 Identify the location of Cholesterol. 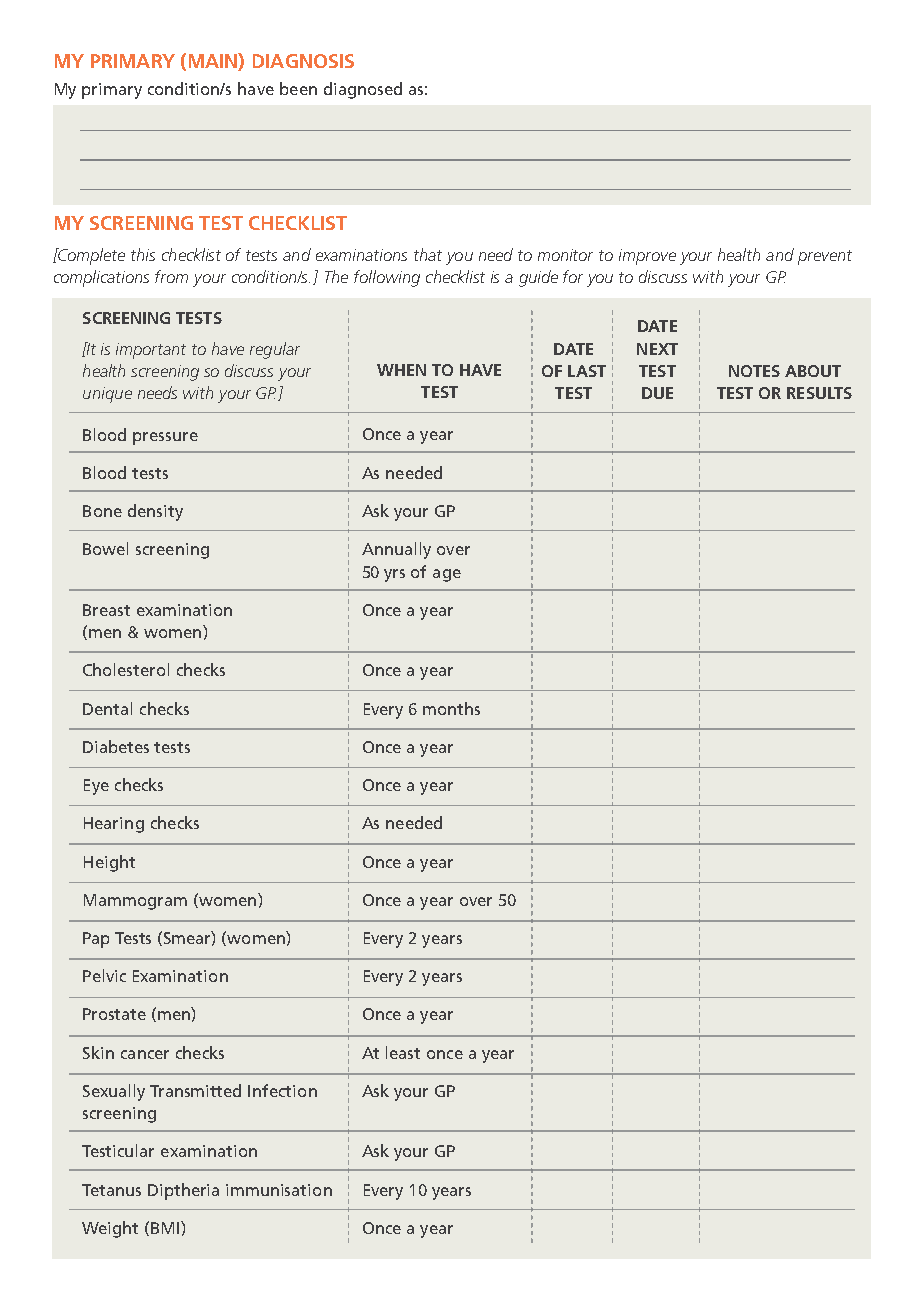
(126, 669).
